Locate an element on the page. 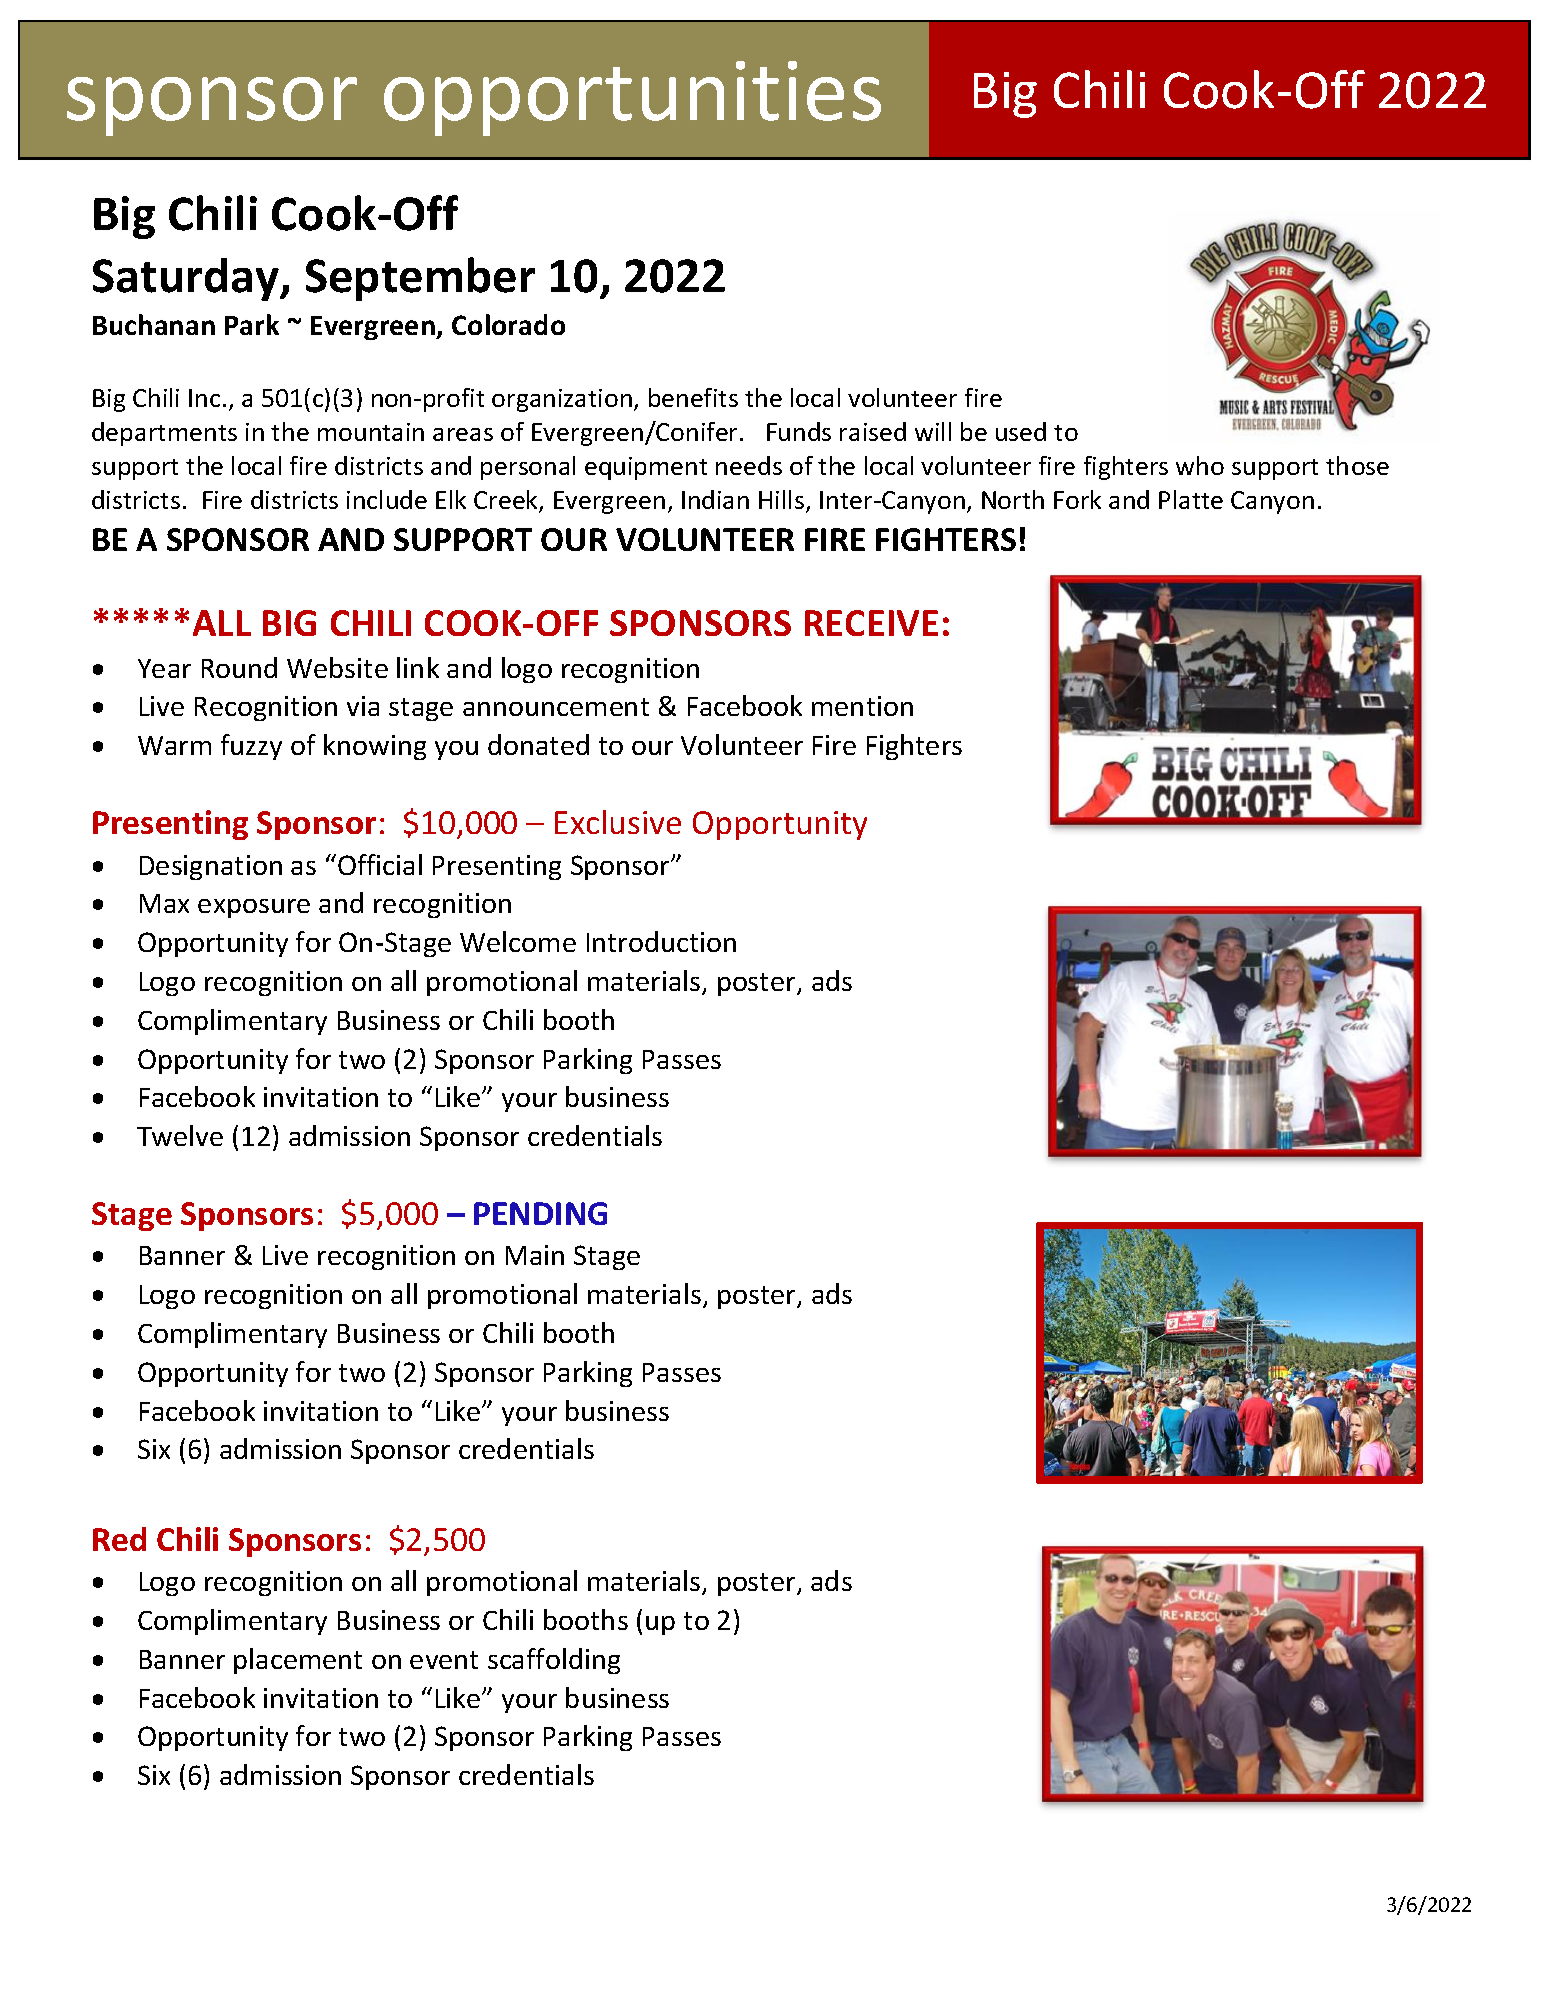 This document has height=2010, width=1553. Twelve is located at coordinates (180, 1135).
